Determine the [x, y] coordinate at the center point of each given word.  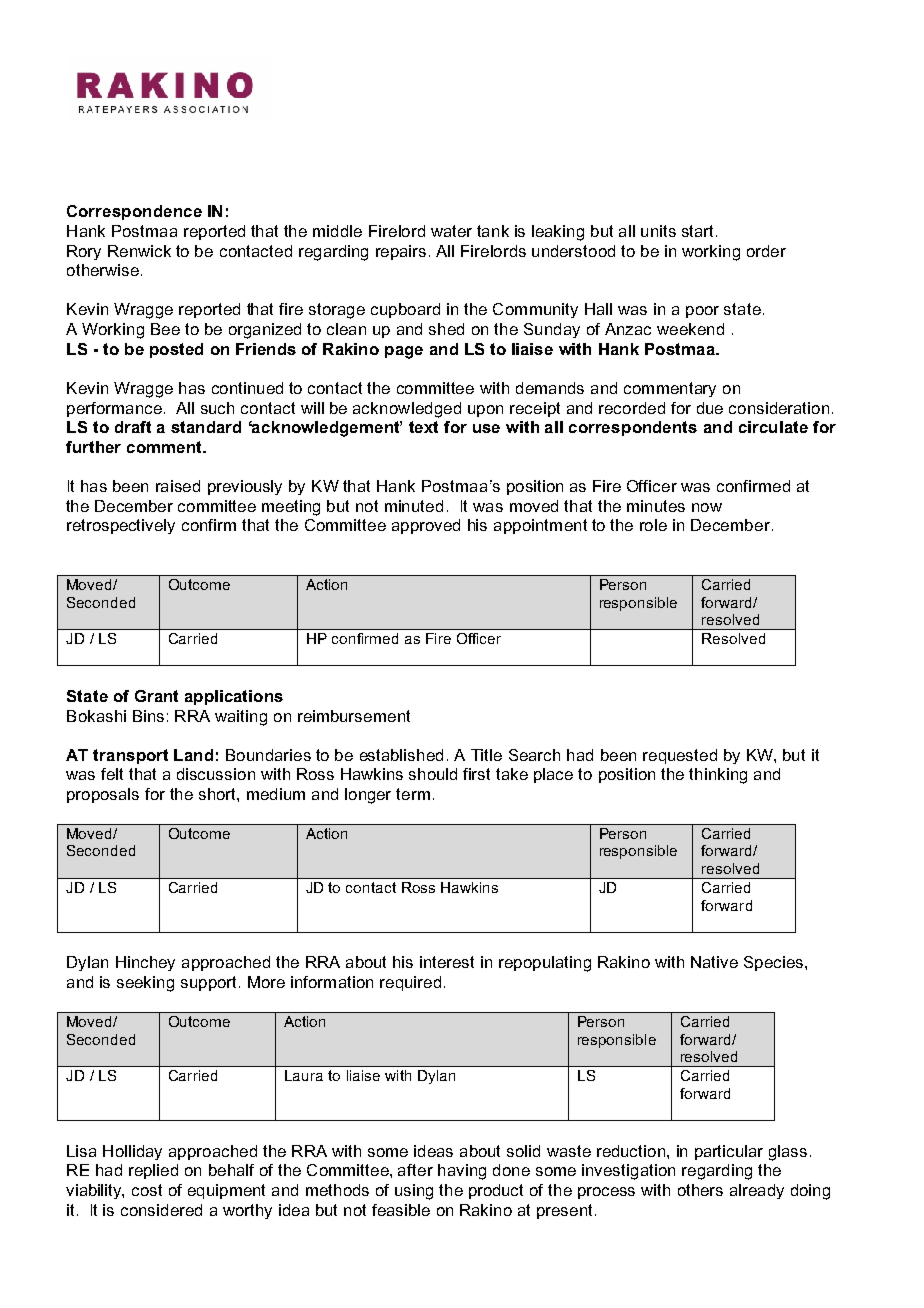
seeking [145, 984]
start [699, 231]
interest [447, 962]
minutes [656, 506]
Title [486, 755]
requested [680, 756]
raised [178, 486]
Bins [148, 716]
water [451, 231]
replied [153, 1171]
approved [426, 526]
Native [714, 962]
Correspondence [134, 212]
